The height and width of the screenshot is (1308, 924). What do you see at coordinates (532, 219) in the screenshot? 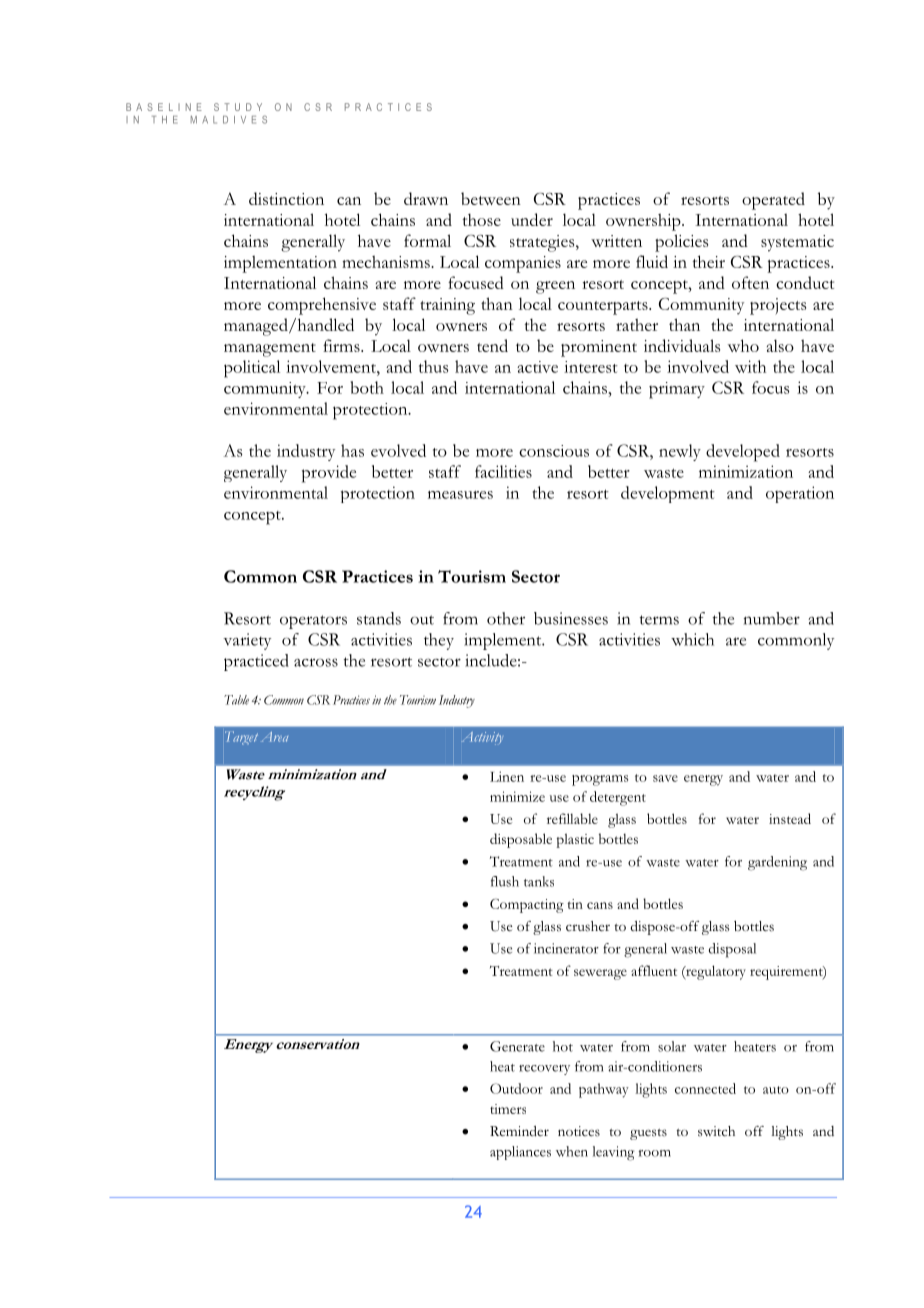
I see `under` at bounding box center [532, 219].
